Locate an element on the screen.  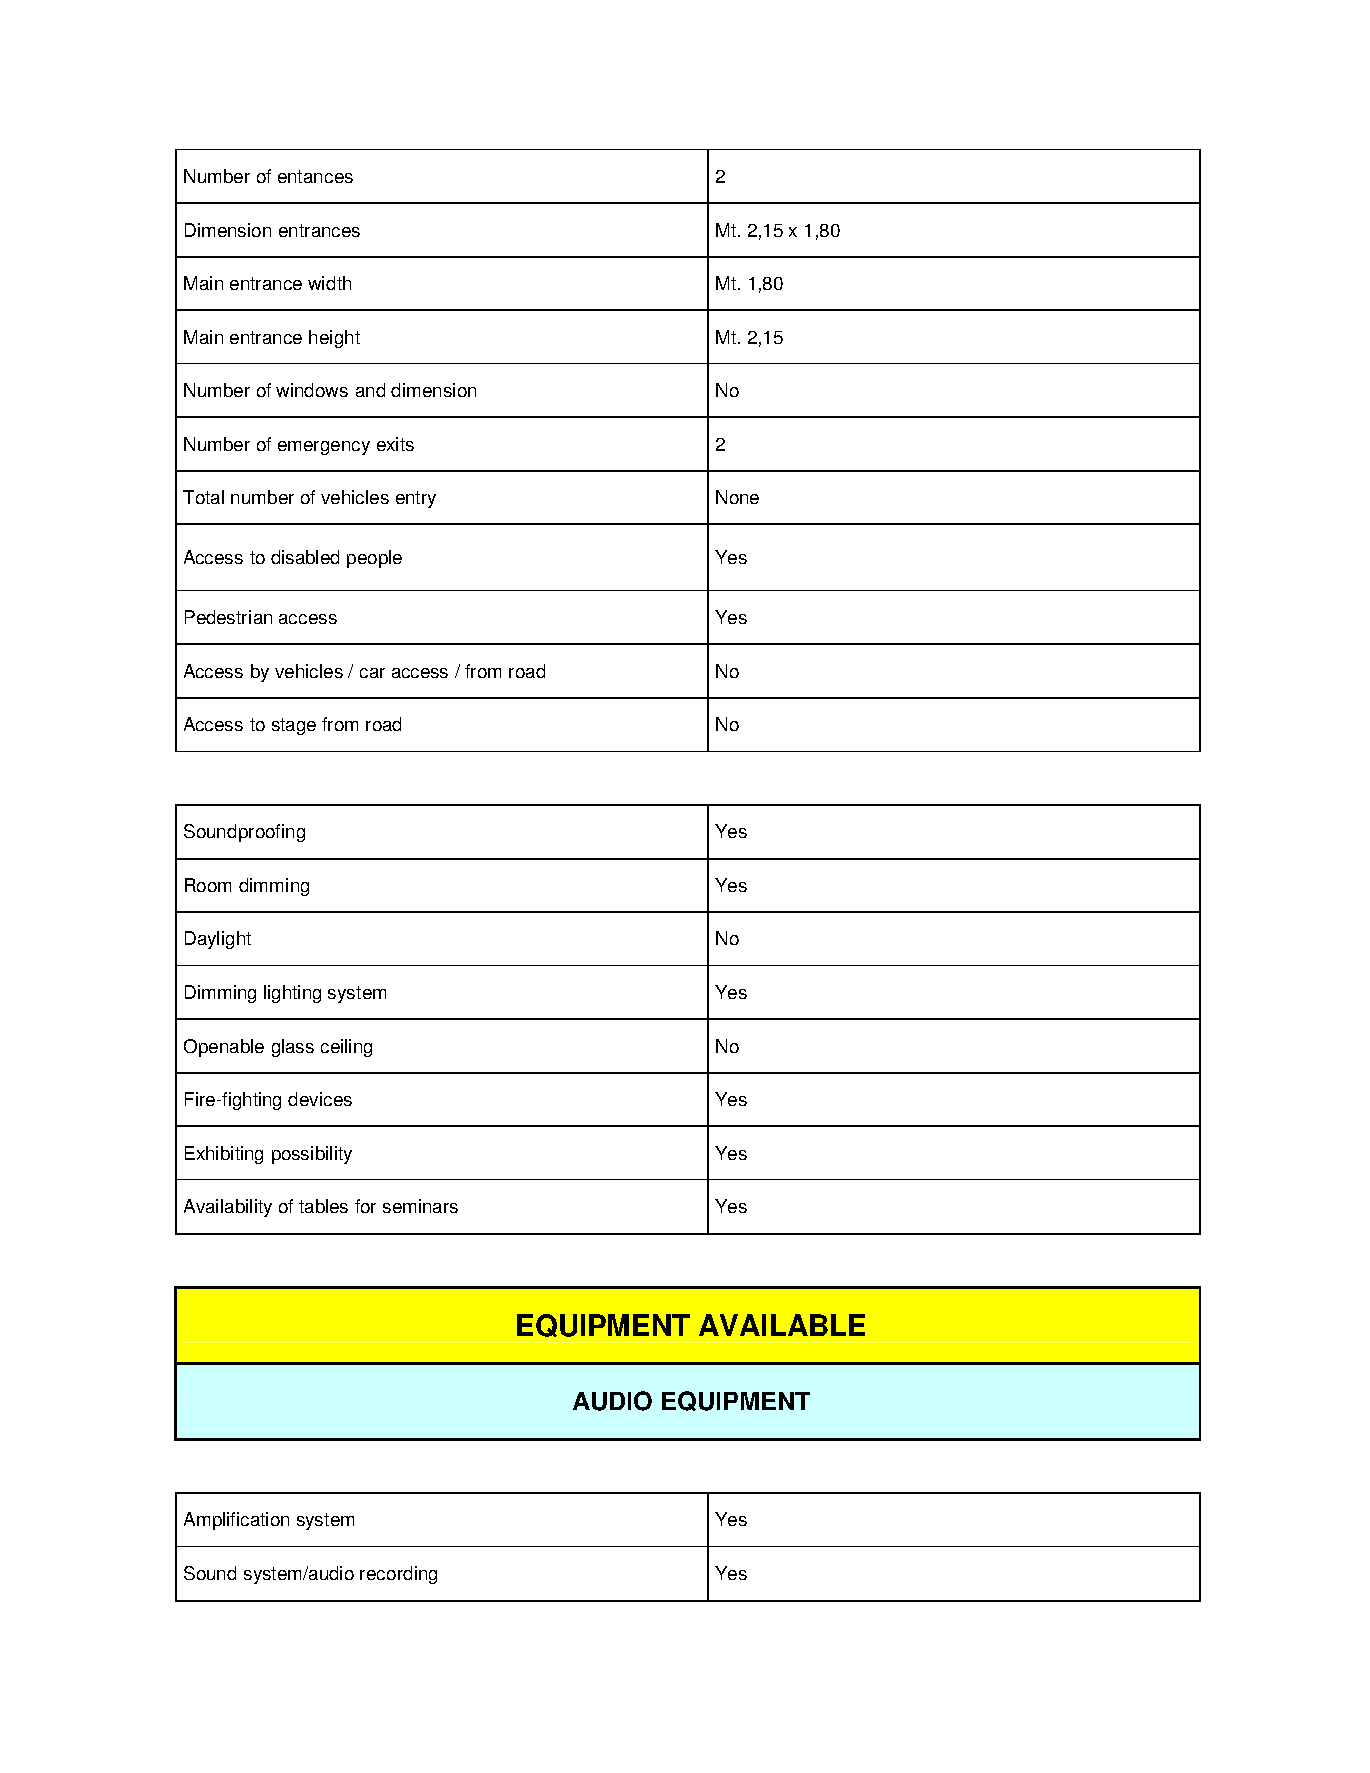
and is located at coordinates (370, 390).
